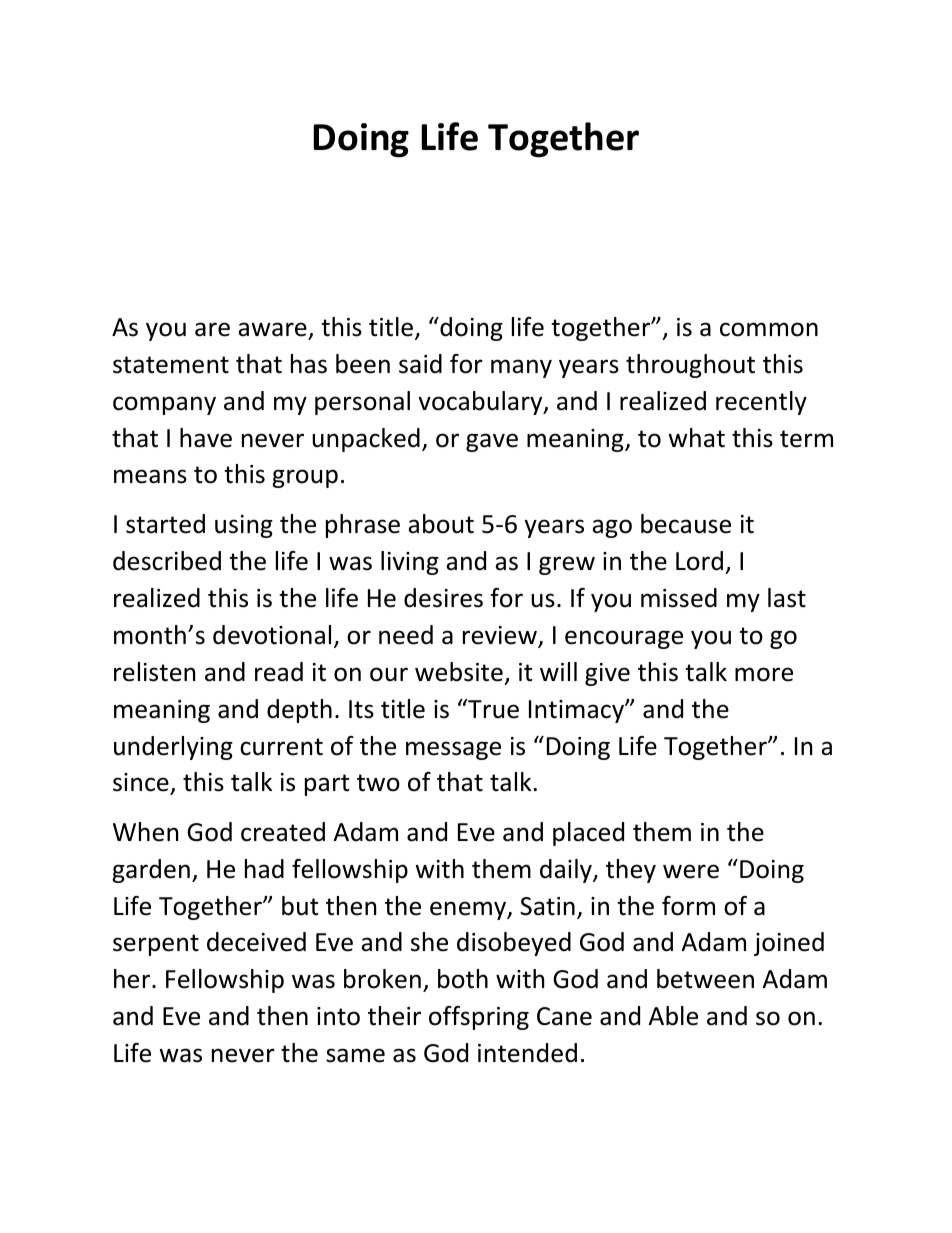 The image size is (952, 1233). What do you see at coordinates (764, 674) in the screenshot?
I see `more` at bounding box center [764, 674].
